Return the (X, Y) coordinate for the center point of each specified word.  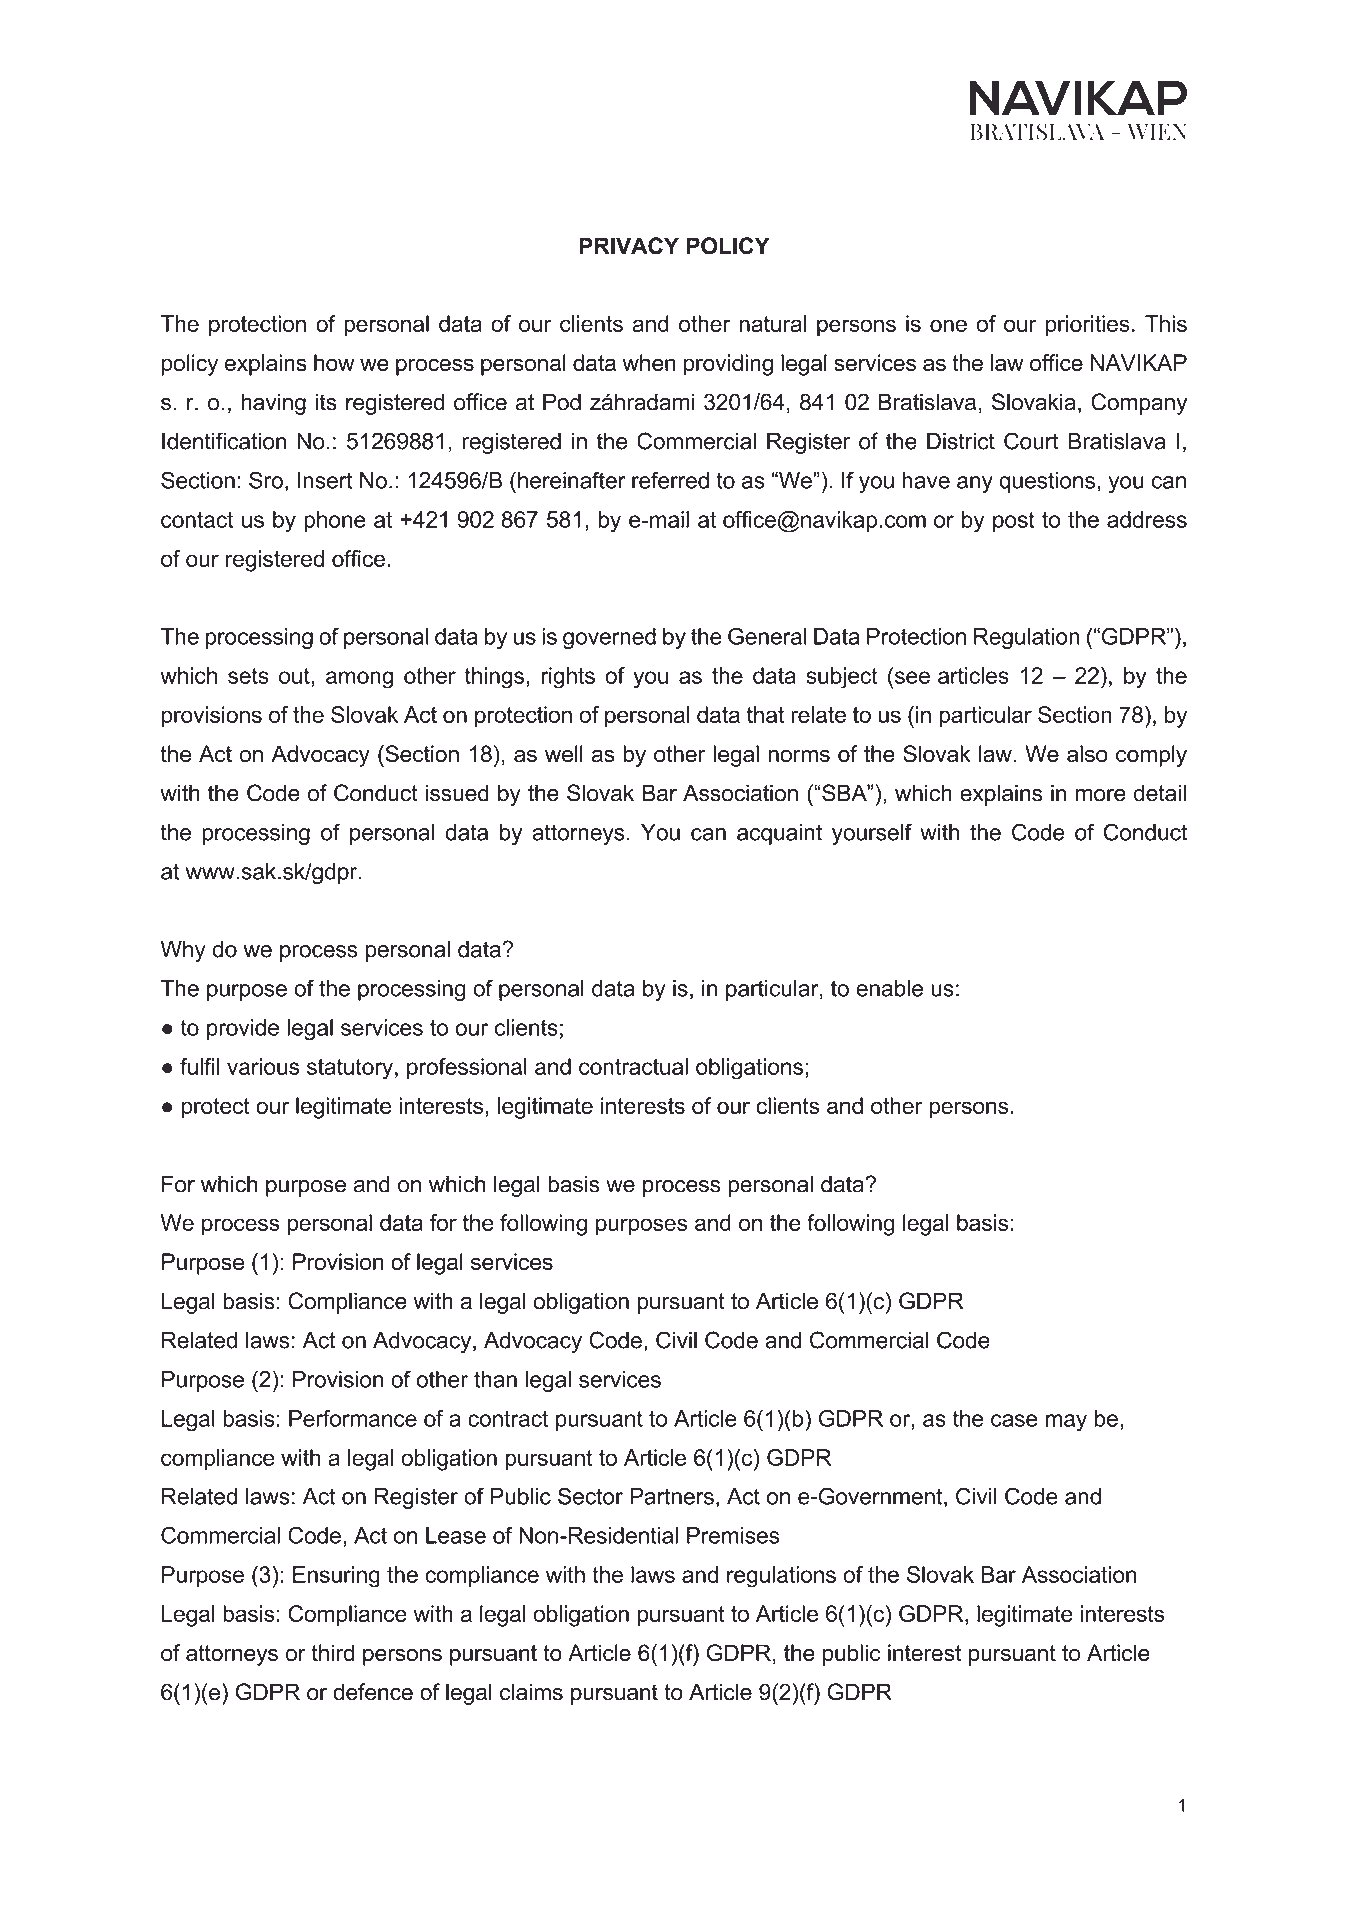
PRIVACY (629, 246)
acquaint (779, 834)
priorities (1088, 326)
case (1014, 1420)
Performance (353, 1418)
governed (609, 639)
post (1014, 522)
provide (243, 1029)
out (295, 676)
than (495, 1379)
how (334, 362)
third (333, 1653)
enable (889, 988)
